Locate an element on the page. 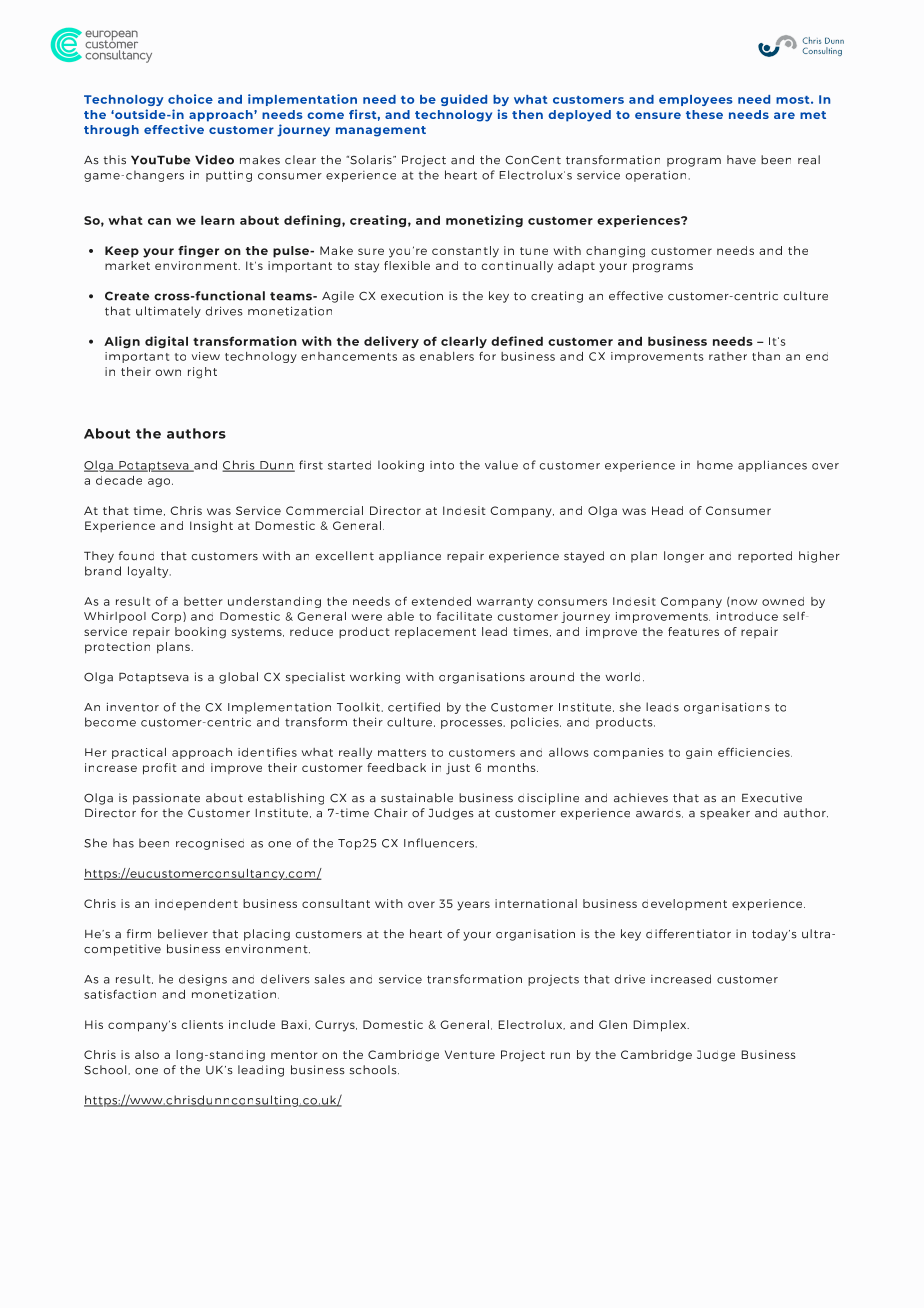 Image resolution: width=924 pixels, height=1308 pixels. loyalty is located at coordinates (149, 572).
